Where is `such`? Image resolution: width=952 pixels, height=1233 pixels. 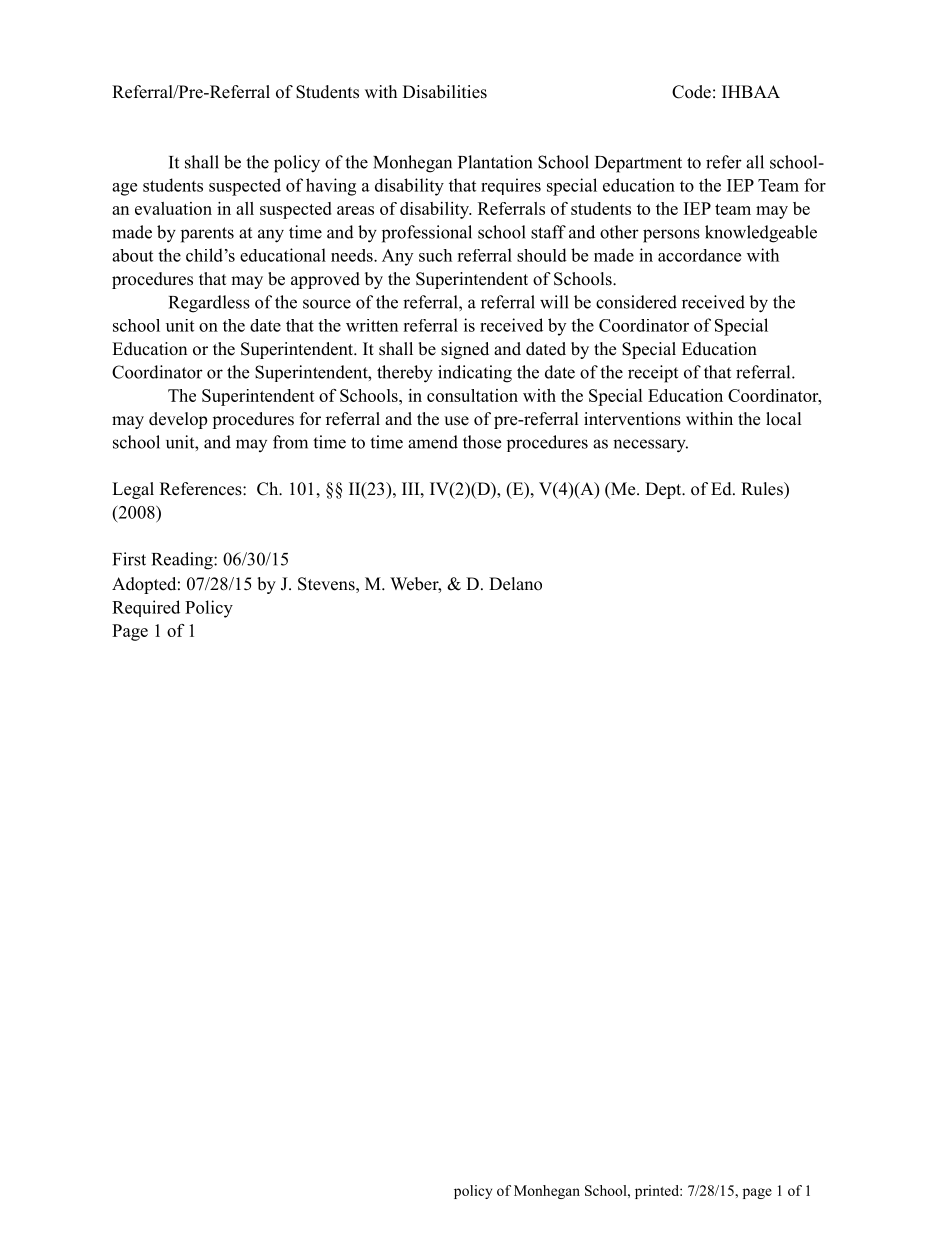 such is located at coordinates (435, 255).
